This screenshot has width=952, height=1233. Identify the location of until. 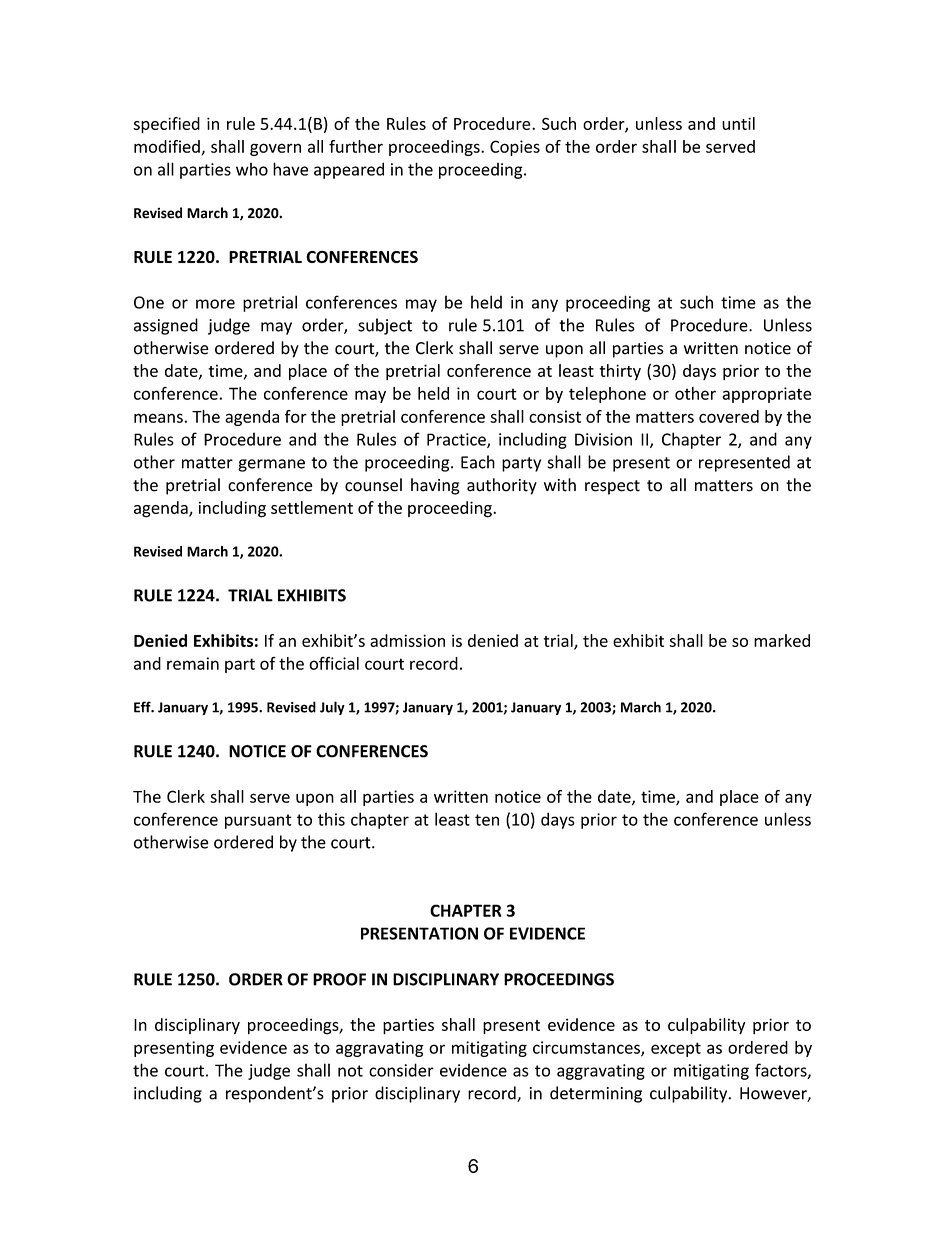
(738, 123).
